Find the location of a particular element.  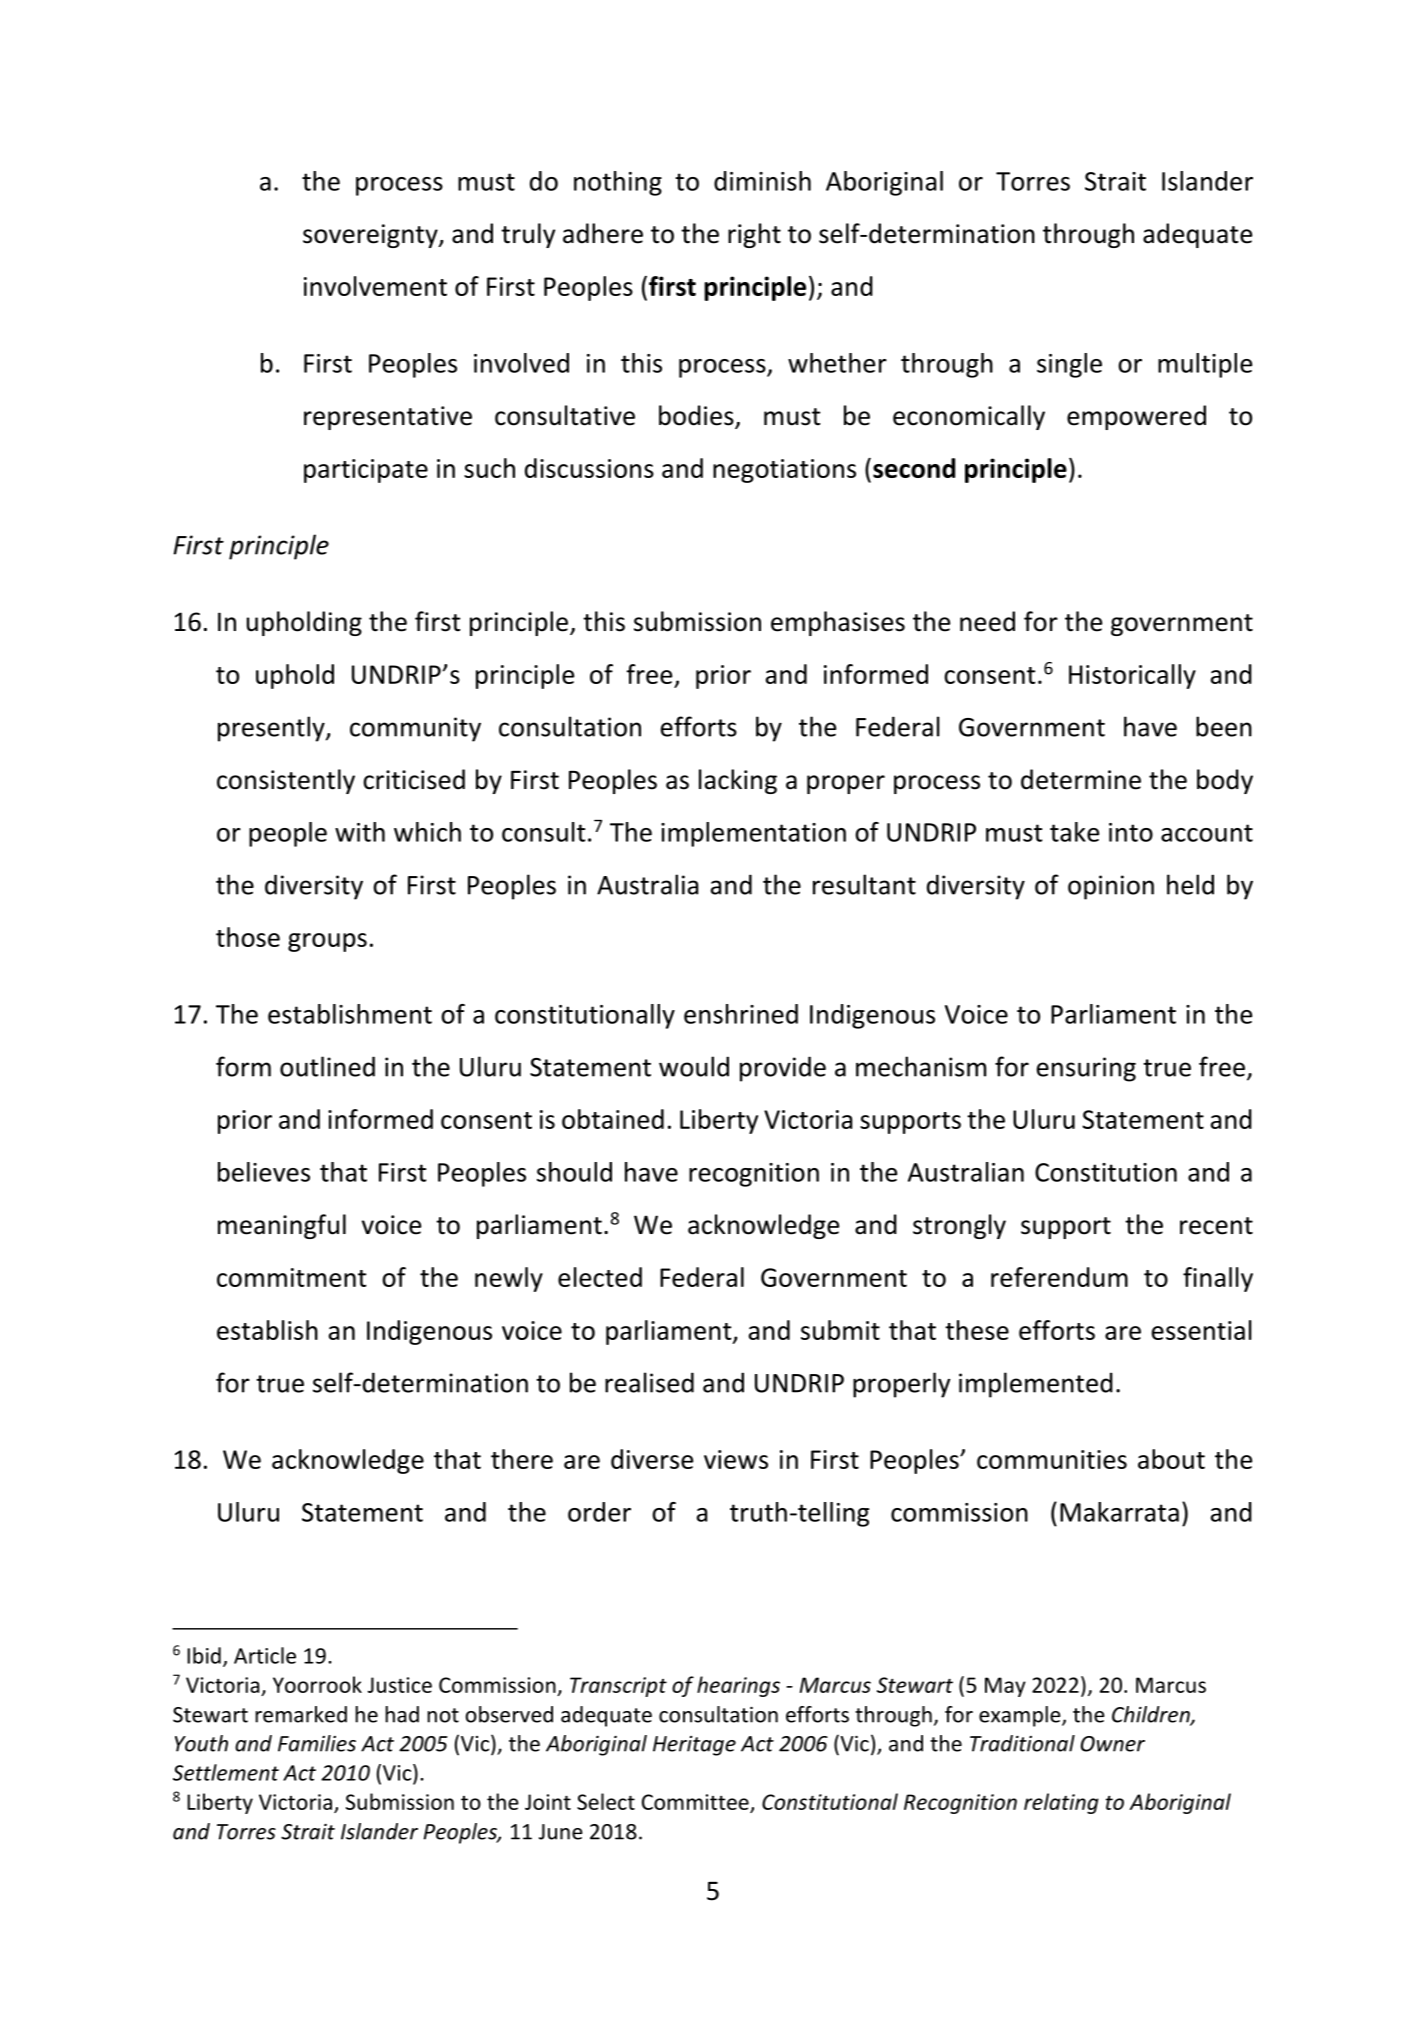

participate is located at coordinates (366, 471).
